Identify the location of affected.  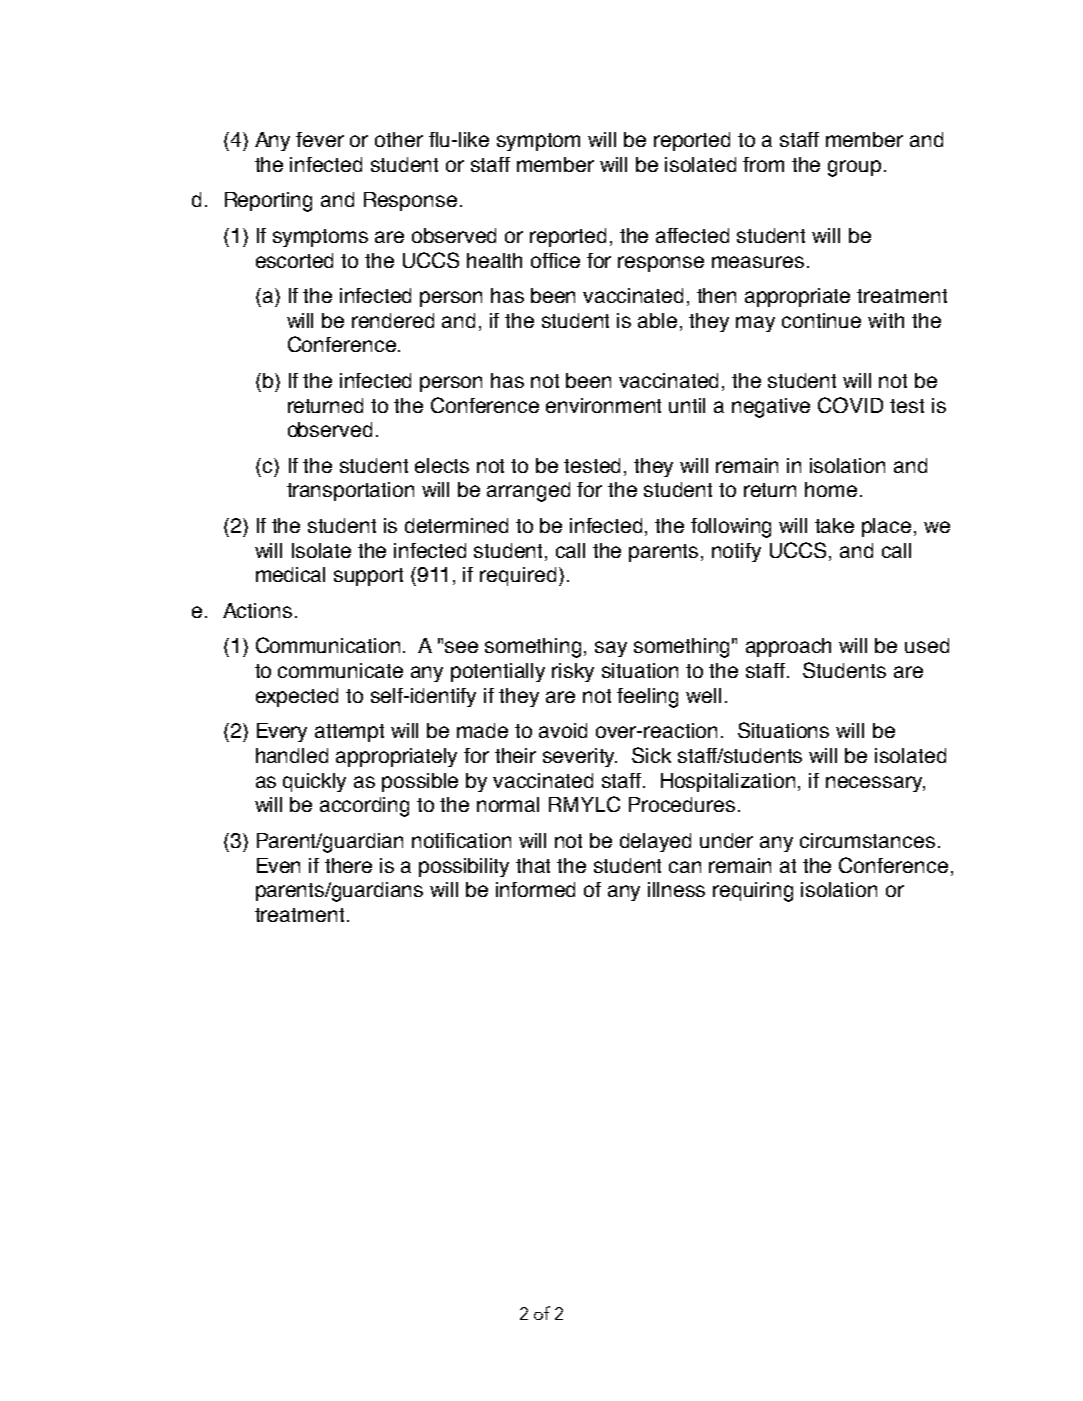
(692, 235).
